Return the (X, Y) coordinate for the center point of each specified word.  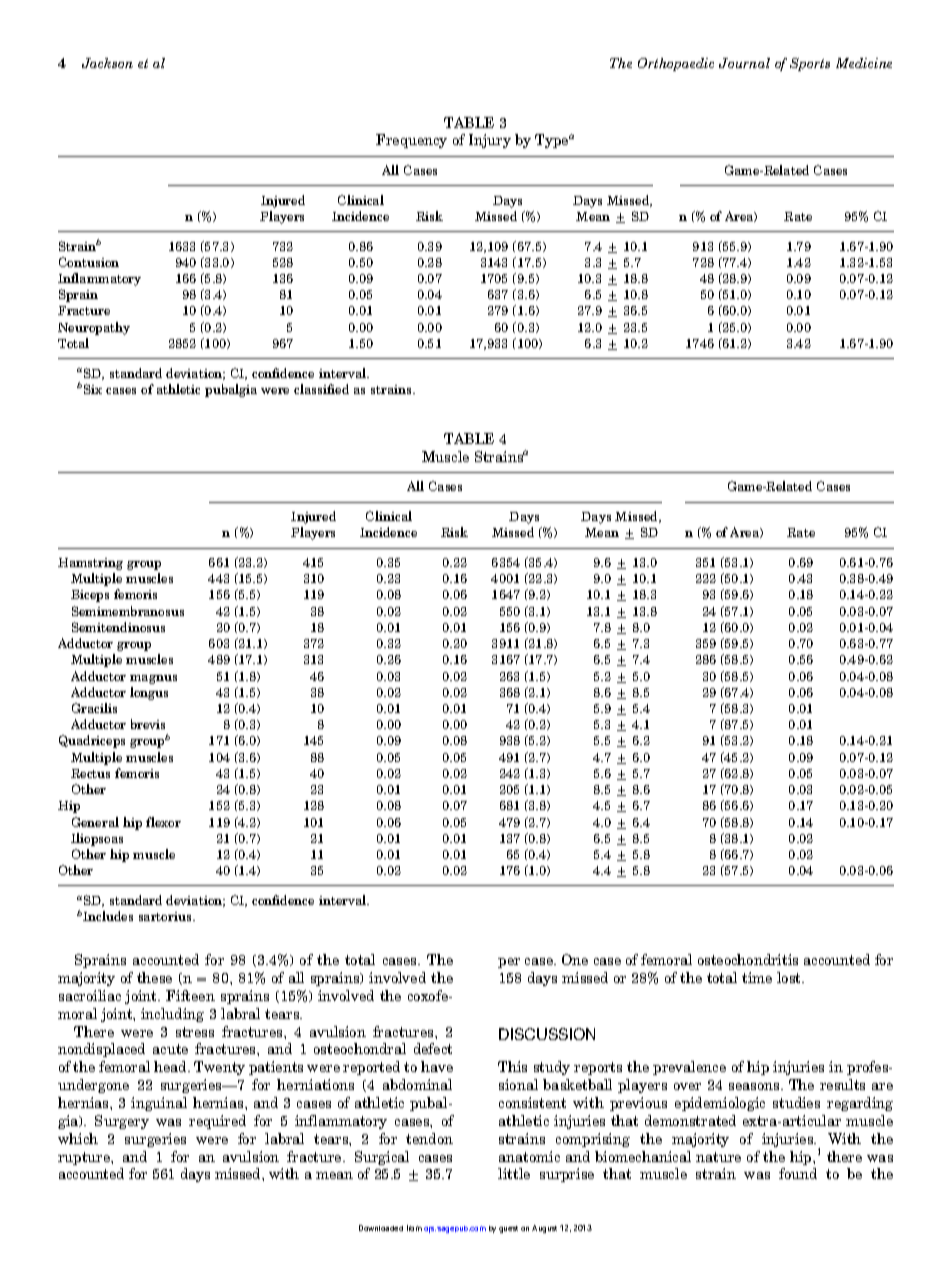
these (154, 977)
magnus (153, 679)
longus (149, 693)
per (509, 963)
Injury (490, 141)
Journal (744, 63)
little (514, 1173)
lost (790, 977)
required (217, 1122)
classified (321, 389)
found (798, 1173)
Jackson (107, 63)
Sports (810, 64)
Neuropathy (94, 328)
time (757, 977)
